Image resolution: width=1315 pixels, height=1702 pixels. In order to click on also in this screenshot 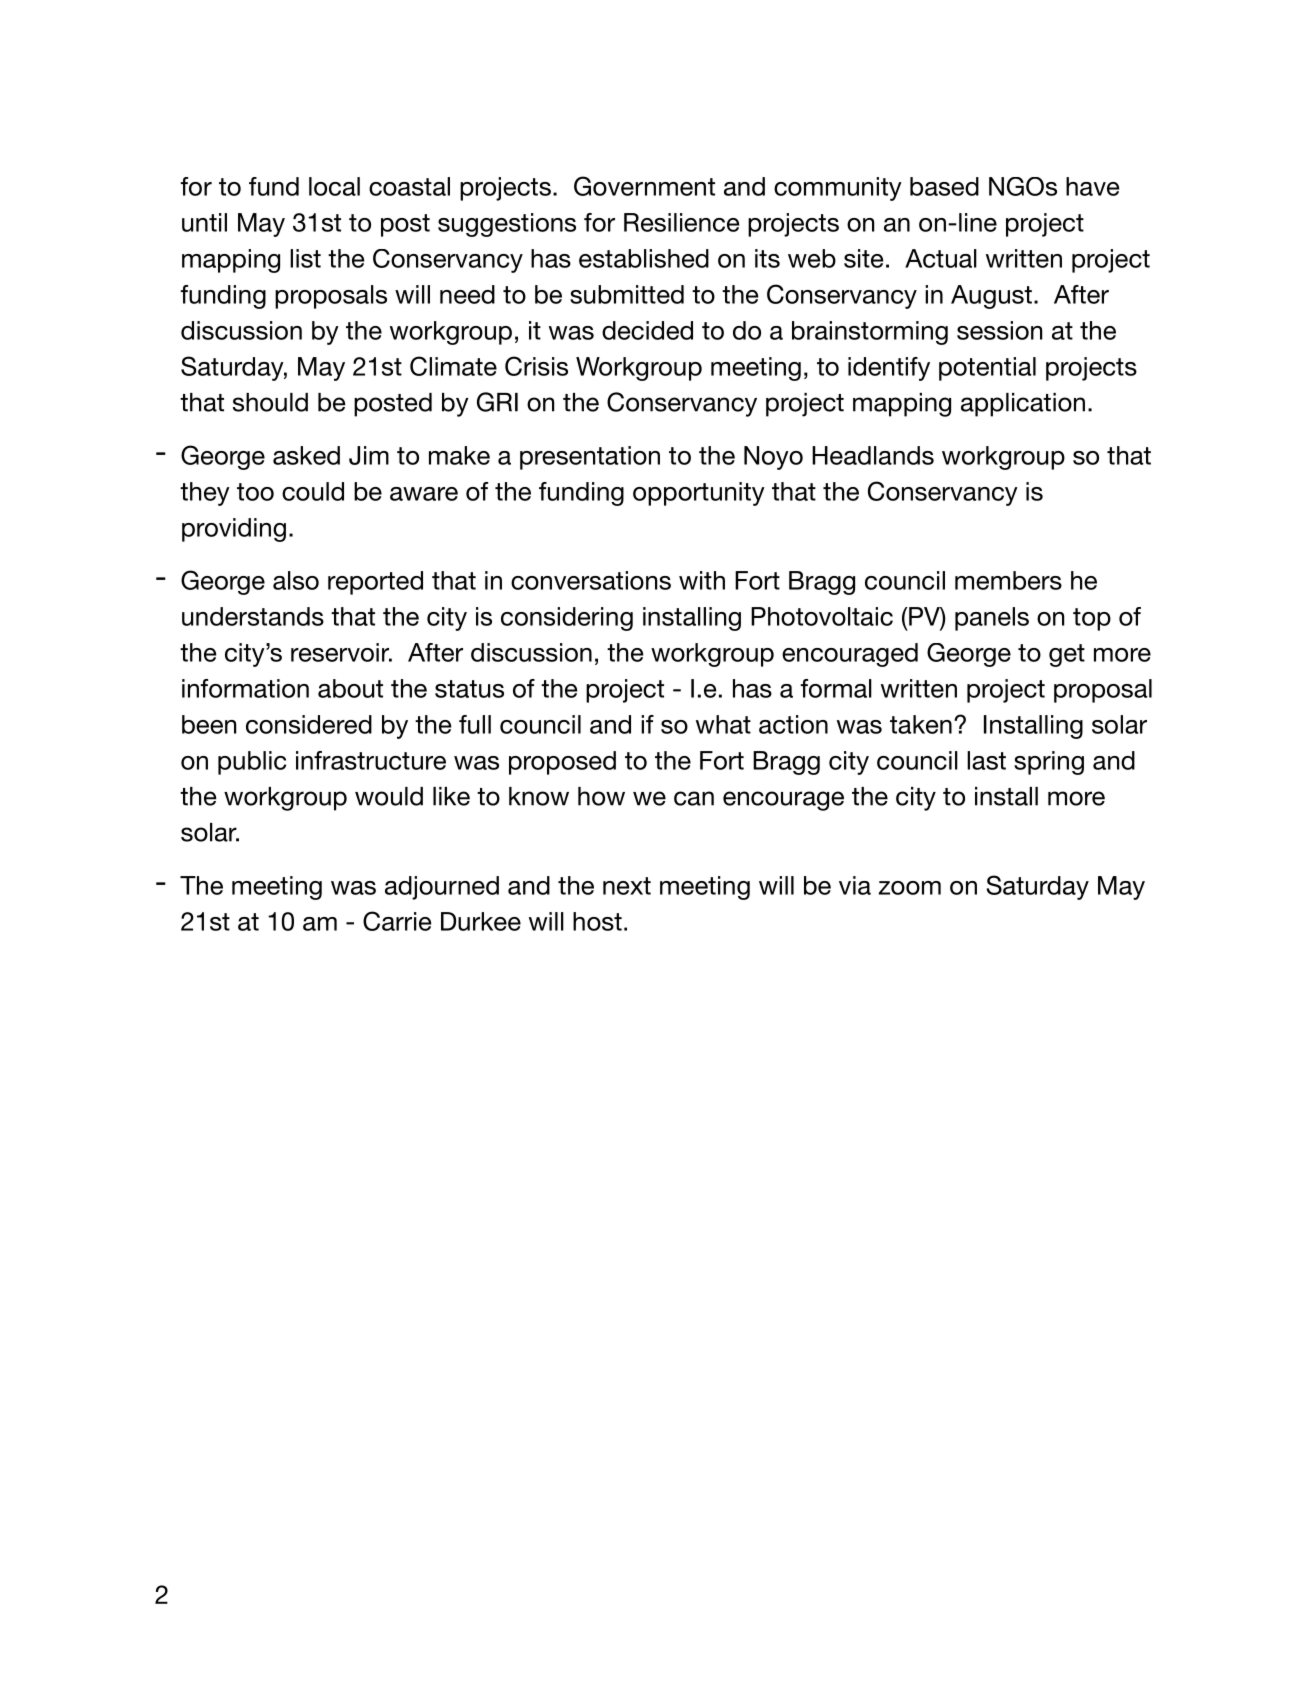, I will do `click(296, 580)`.
